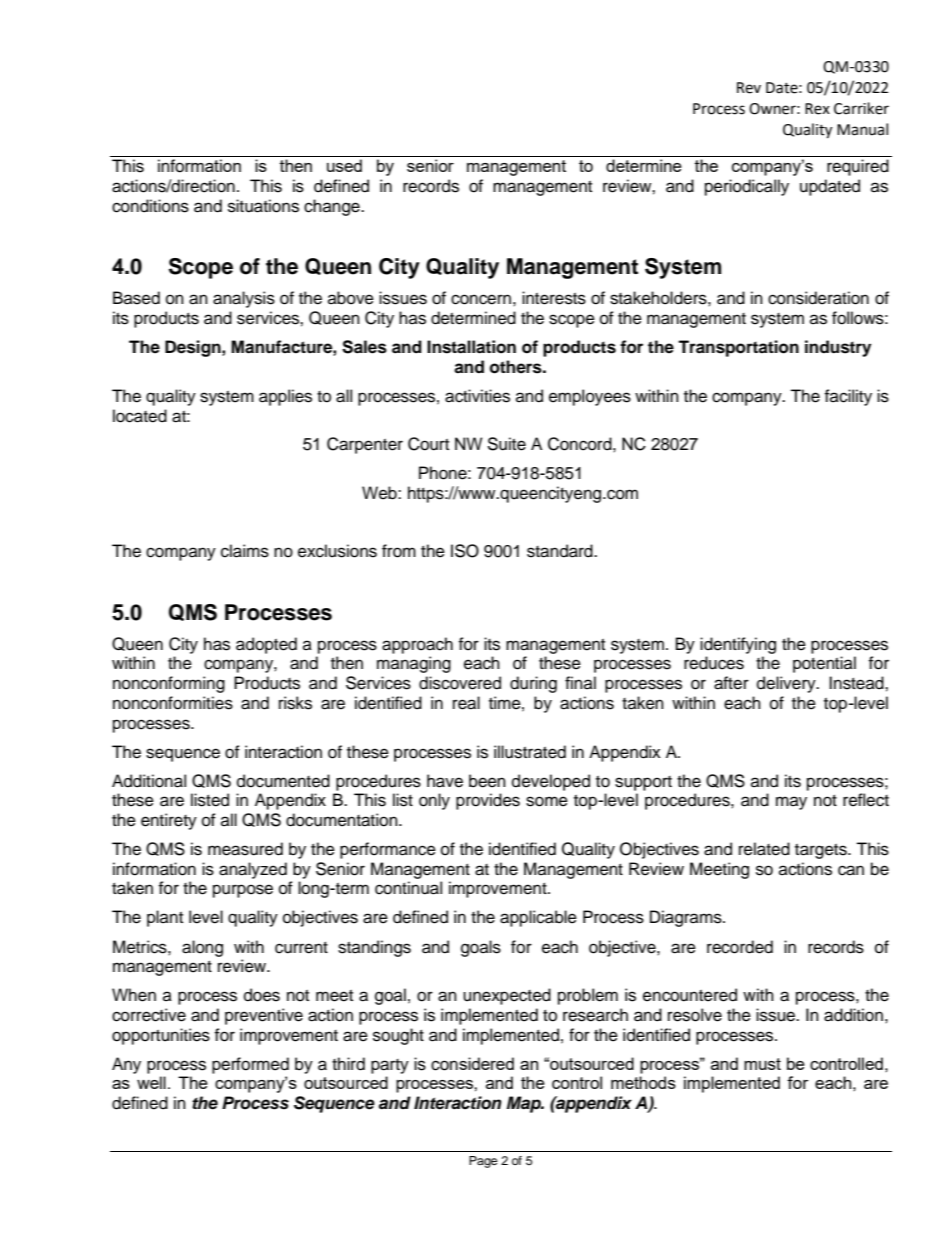 Image resolution: width=952 pixels, height=1233 pixels. What do you see at coordinates (787, 684) in the page?
I see `delivery` at bounding box center [787, 684].
